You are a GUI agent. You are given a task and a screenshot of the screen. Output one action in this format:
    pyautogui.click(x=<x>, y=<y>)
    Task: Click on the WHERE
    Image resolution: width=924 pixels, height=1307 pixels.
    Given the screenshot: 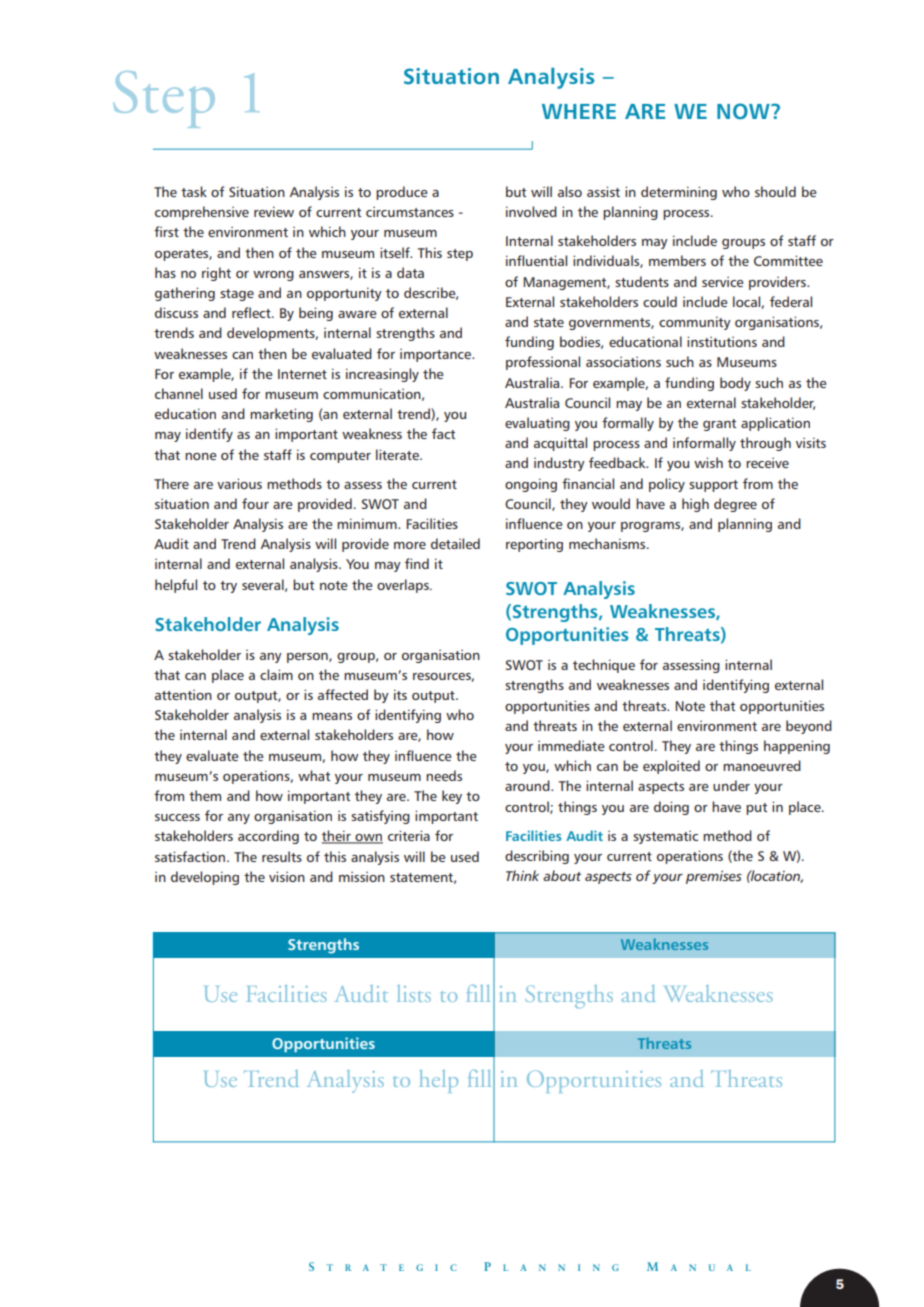 What is the action you would take?
    pyautogui.click(x=579, y=111)
